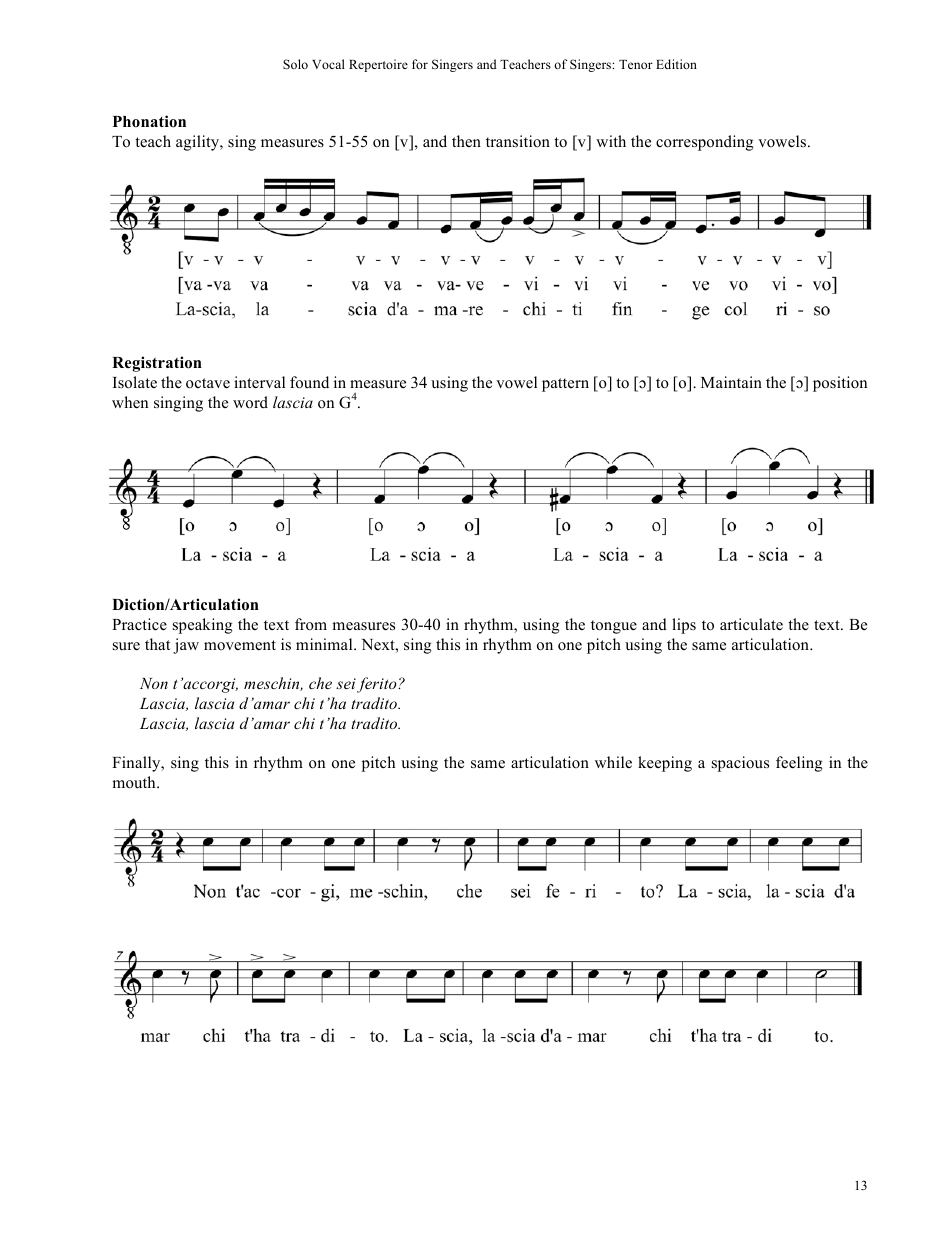 The height and width of the page is (1233, 952). I want to click on articulate, so click(751, 624).
